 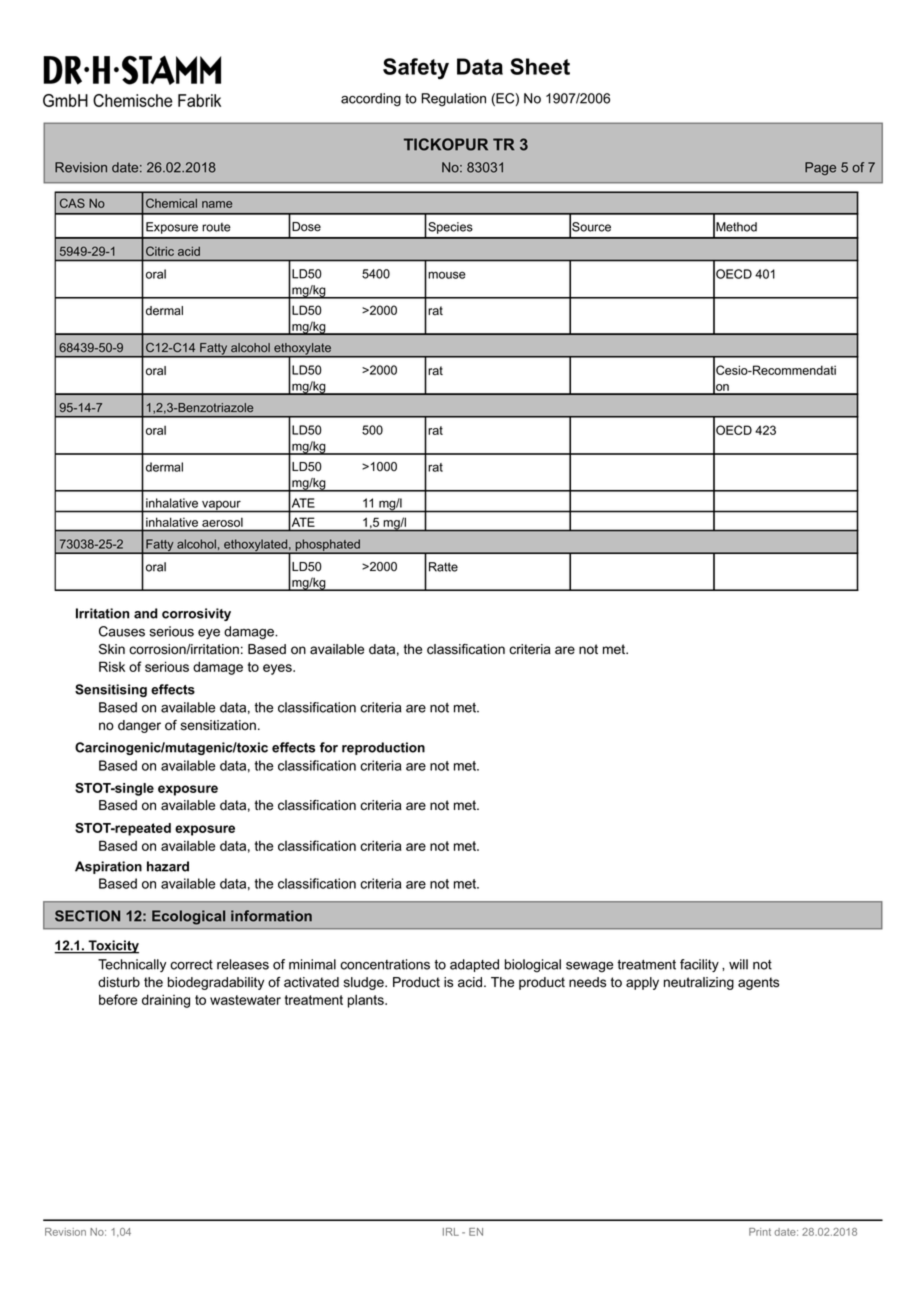 I want to click on Chemical, so click(x=171, y=203).
